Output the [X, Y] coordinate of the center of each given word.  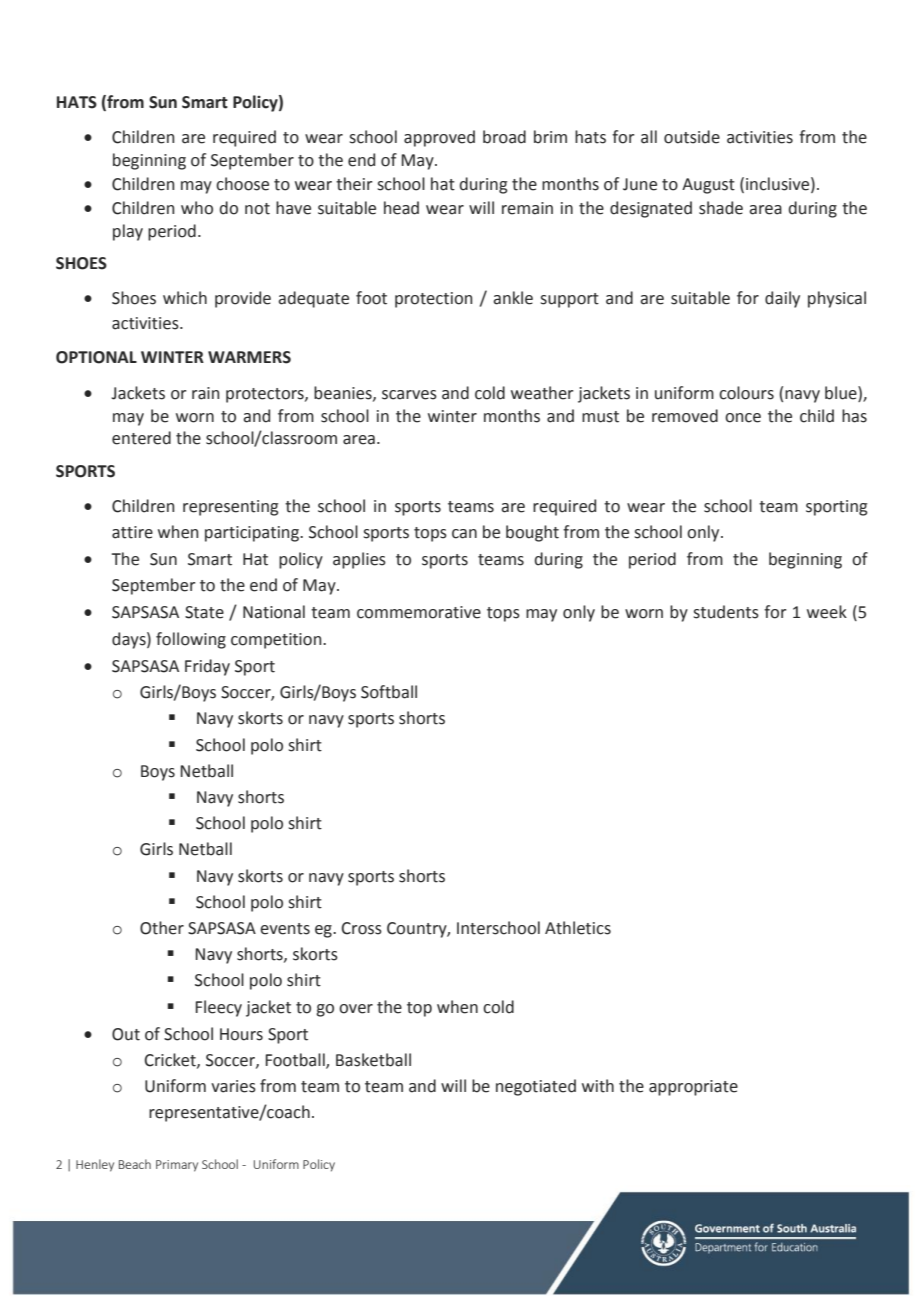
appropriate [693, 1088]
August [708, 186]
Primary [177, 1166]
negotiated [536, 1087]
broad [504, 137]
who [197, 208]
